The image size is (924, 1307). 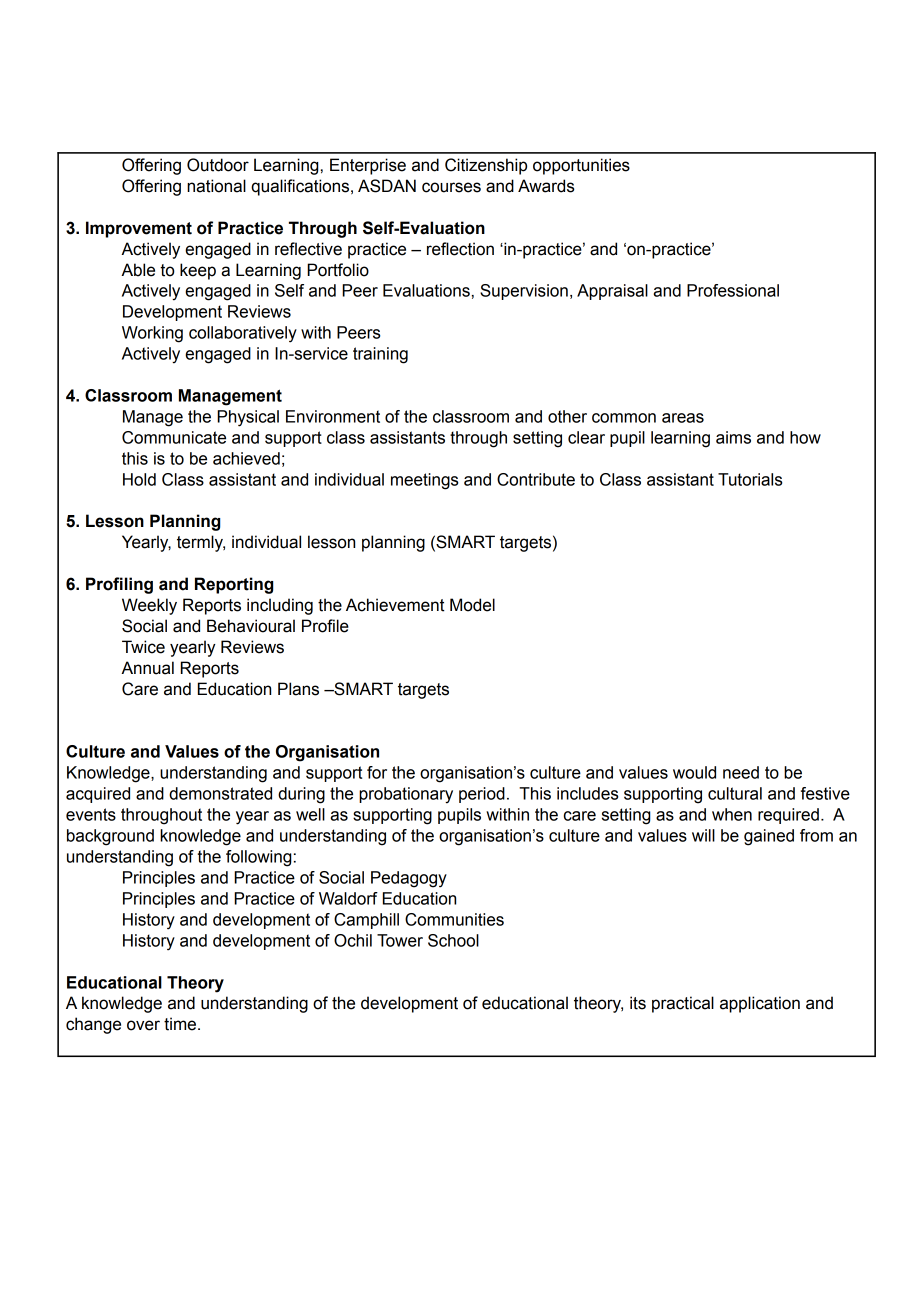 I want to click on national, so click(x=216, y=186).
